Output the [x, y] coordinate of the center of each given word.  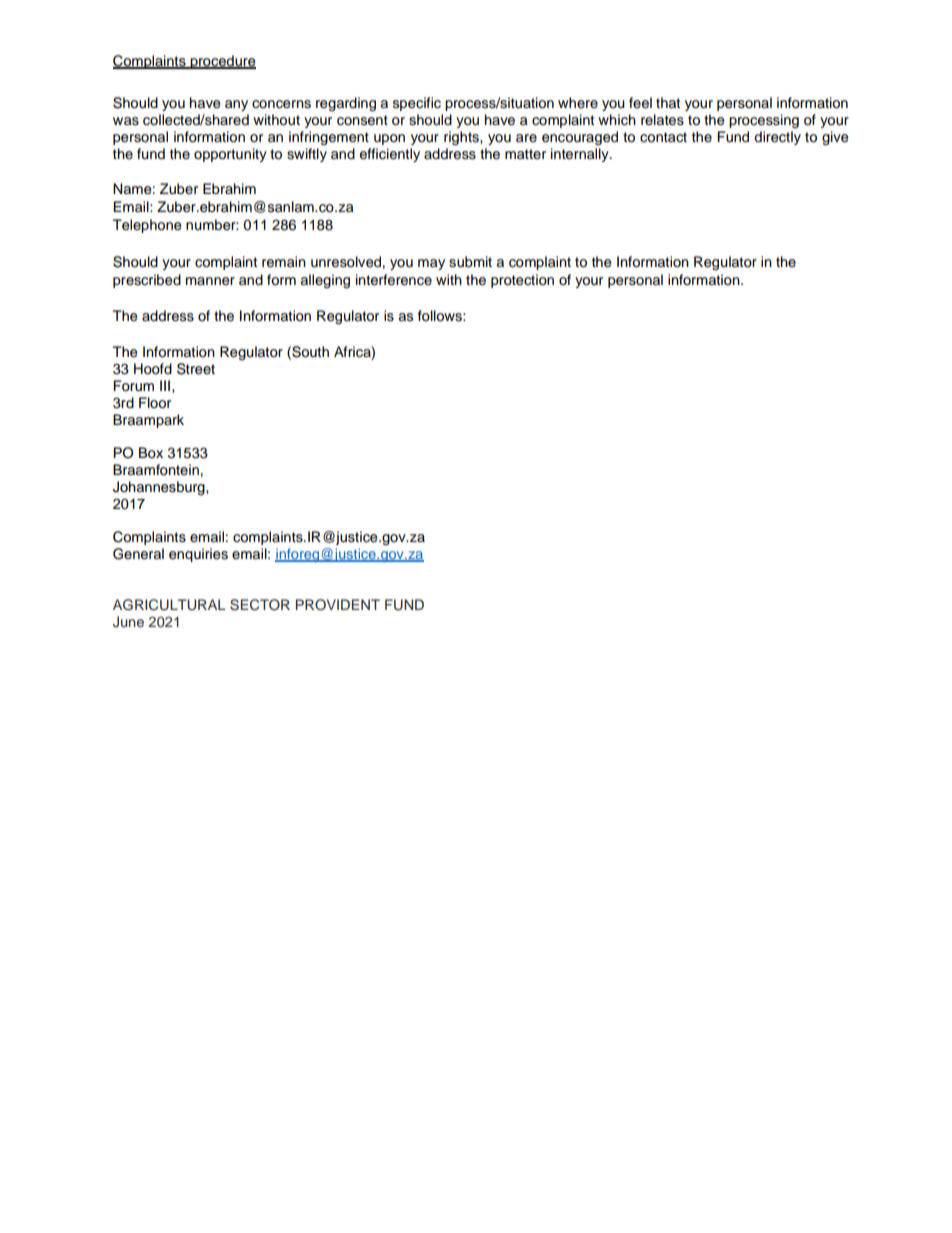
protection [522, 281]
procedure [222, 62]
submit [470, 262]
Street [196, 369]
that [668, 103]
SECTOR [260, 605]
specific [417, 104]
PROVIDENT [338, 605]
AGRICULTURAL [169, 605]
